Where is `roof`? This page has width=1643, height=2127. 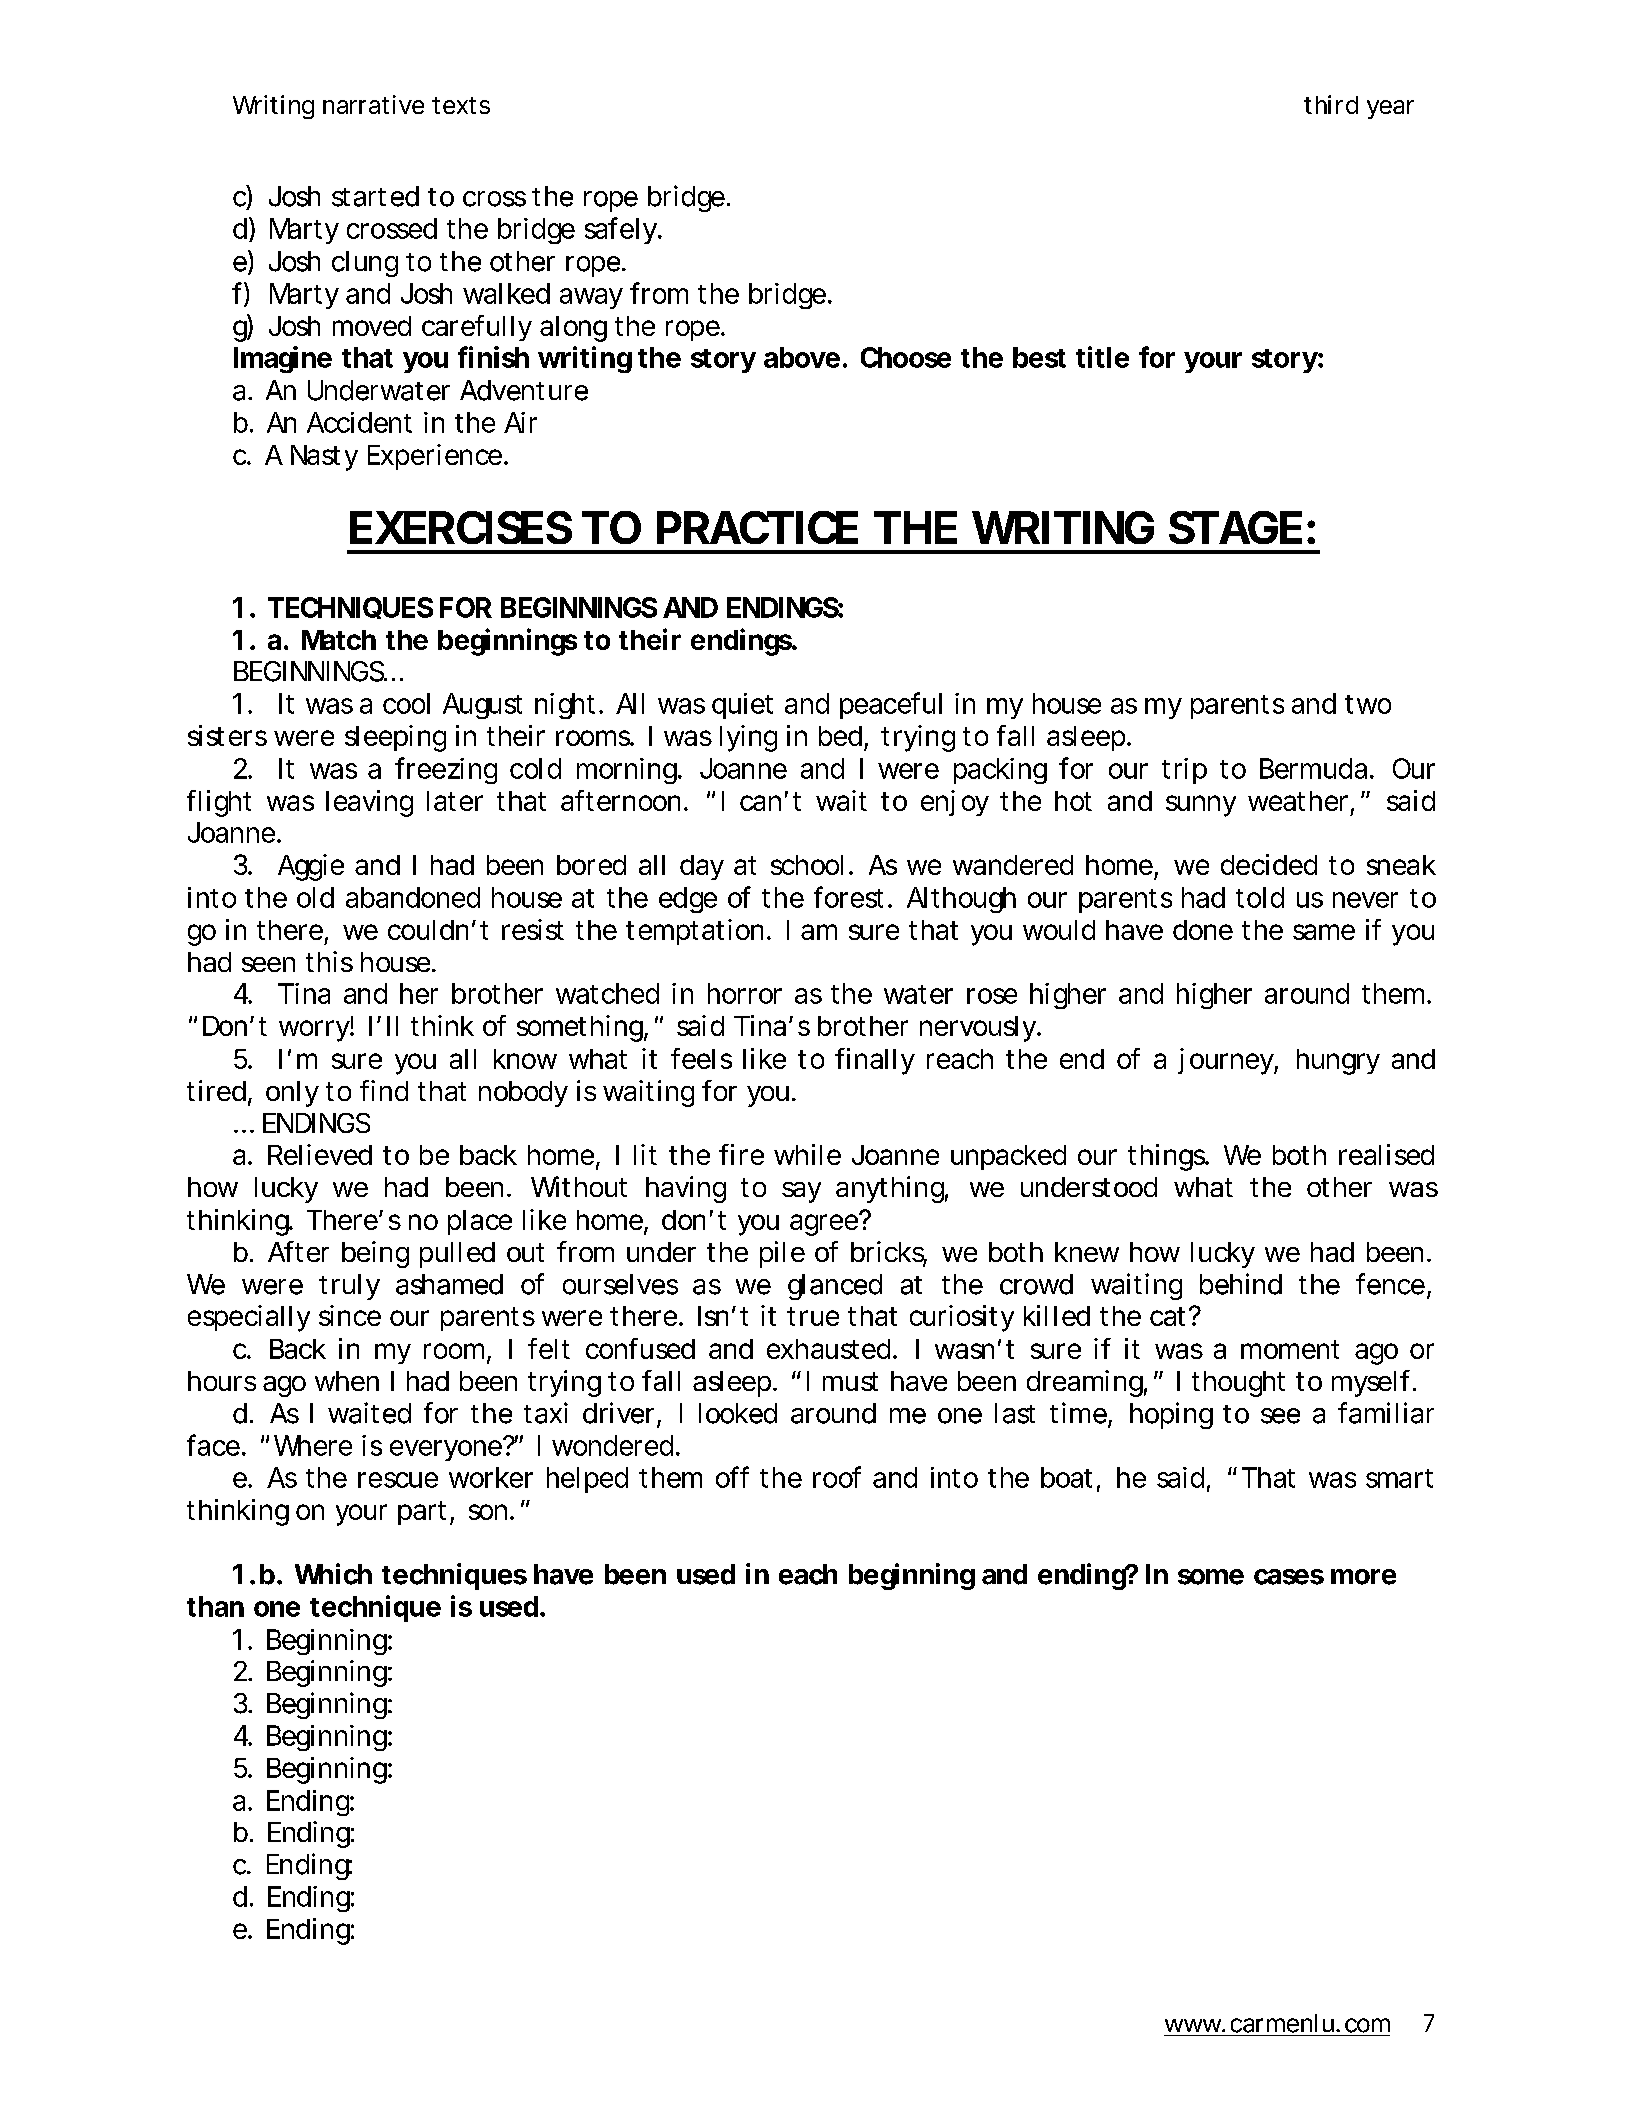
roof is located at coordinates (837, 1477).
